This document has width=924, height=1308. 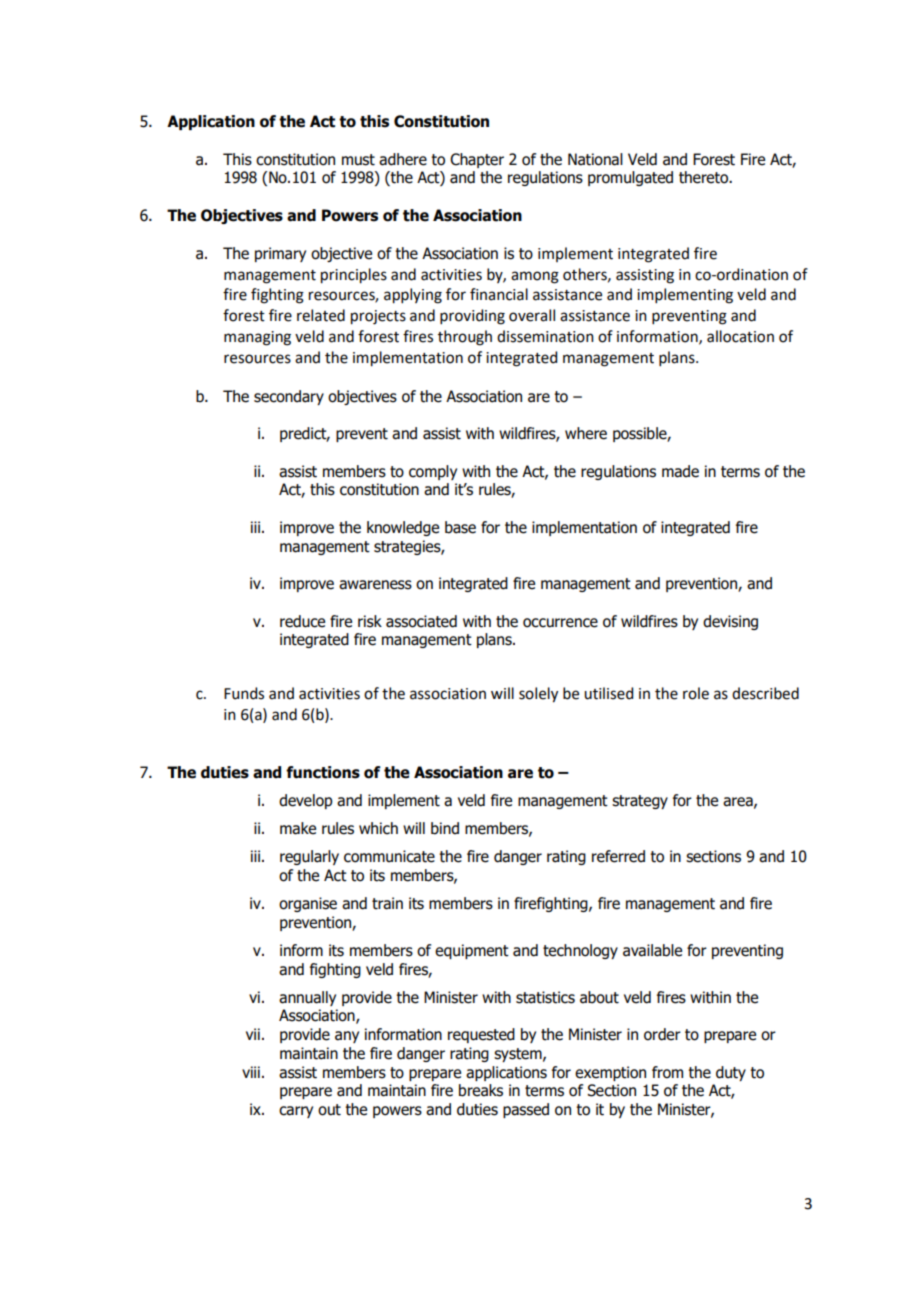 What do you see at coordinates (730, 622) in the document?
I see `devising` at bounding box center [730, 622].
